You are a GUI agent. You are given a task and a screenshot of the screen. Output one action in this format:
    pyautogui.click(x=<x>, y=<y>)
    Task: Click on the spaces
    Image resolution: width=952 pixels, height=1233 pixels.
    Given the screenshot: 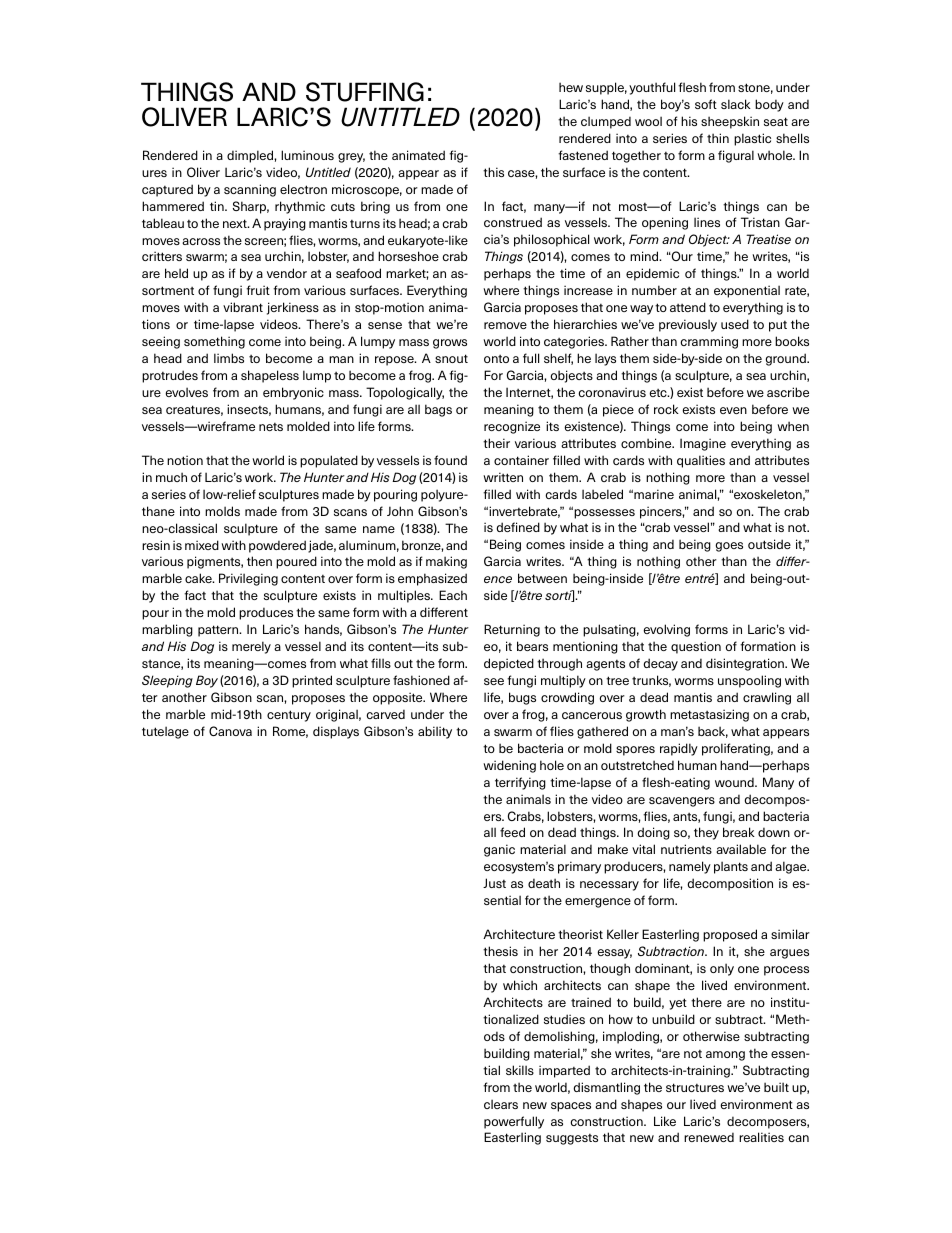 What is the action you would take?
    pyautogui.click(x=571, y=1107)
